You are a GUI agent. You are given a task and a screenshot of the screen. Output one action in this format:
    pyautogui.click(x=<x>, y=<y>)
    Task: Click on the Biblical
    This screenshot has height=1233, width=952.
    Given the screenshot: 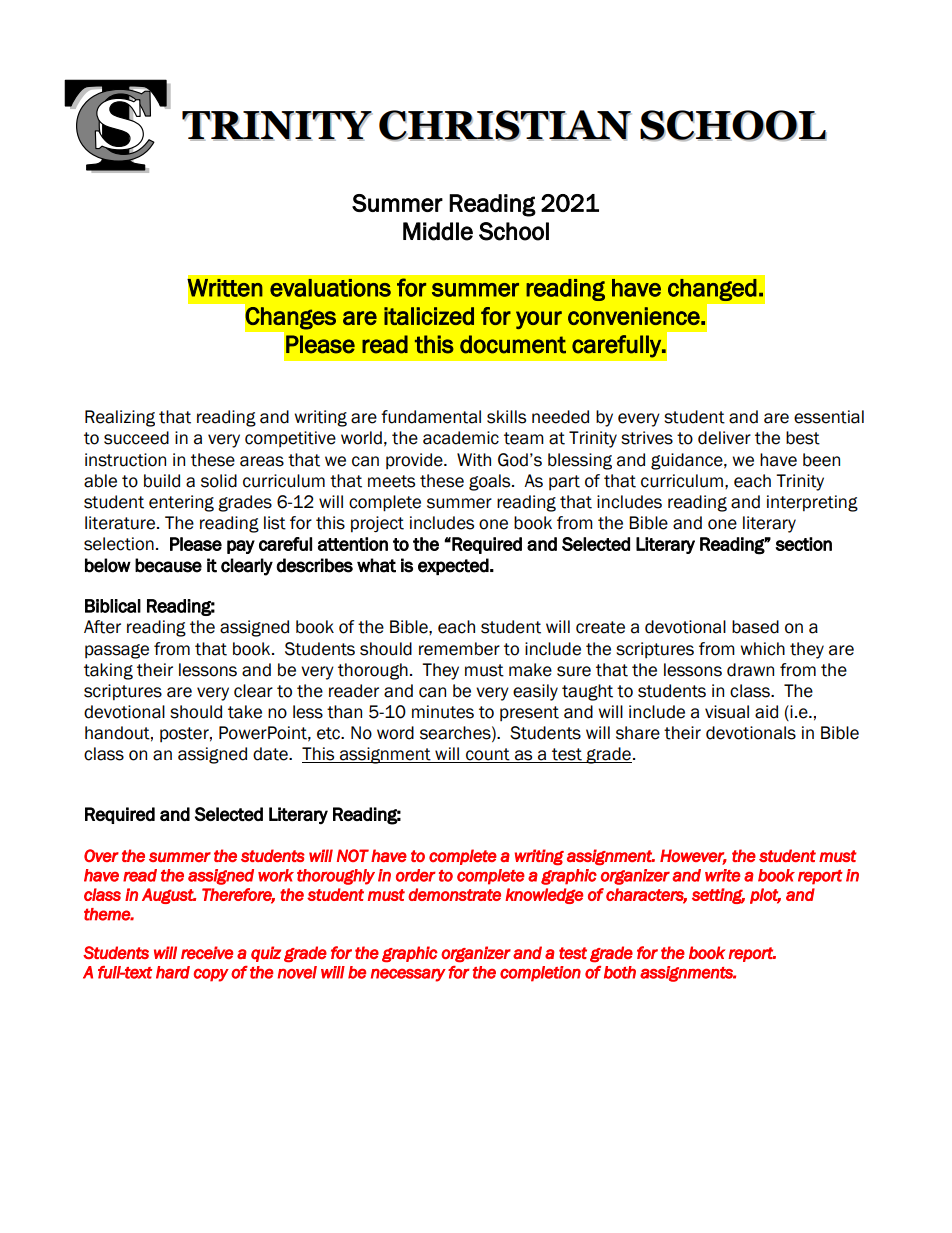 What is the action you would take?
    pyautogui.click(x=113, y=606)
